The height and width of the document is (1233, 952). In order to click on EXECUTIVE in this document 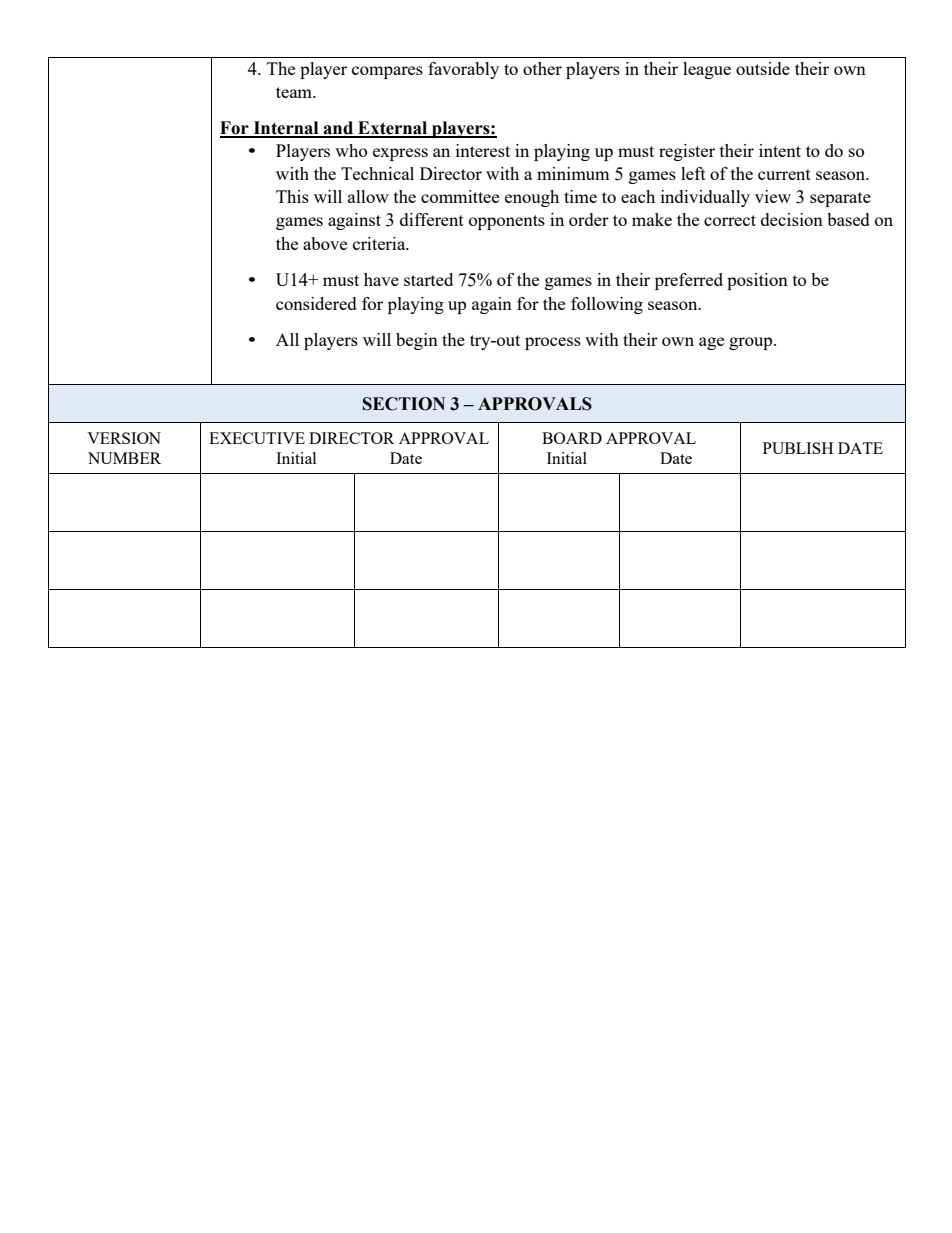, I will do `click(257, 438)`.
